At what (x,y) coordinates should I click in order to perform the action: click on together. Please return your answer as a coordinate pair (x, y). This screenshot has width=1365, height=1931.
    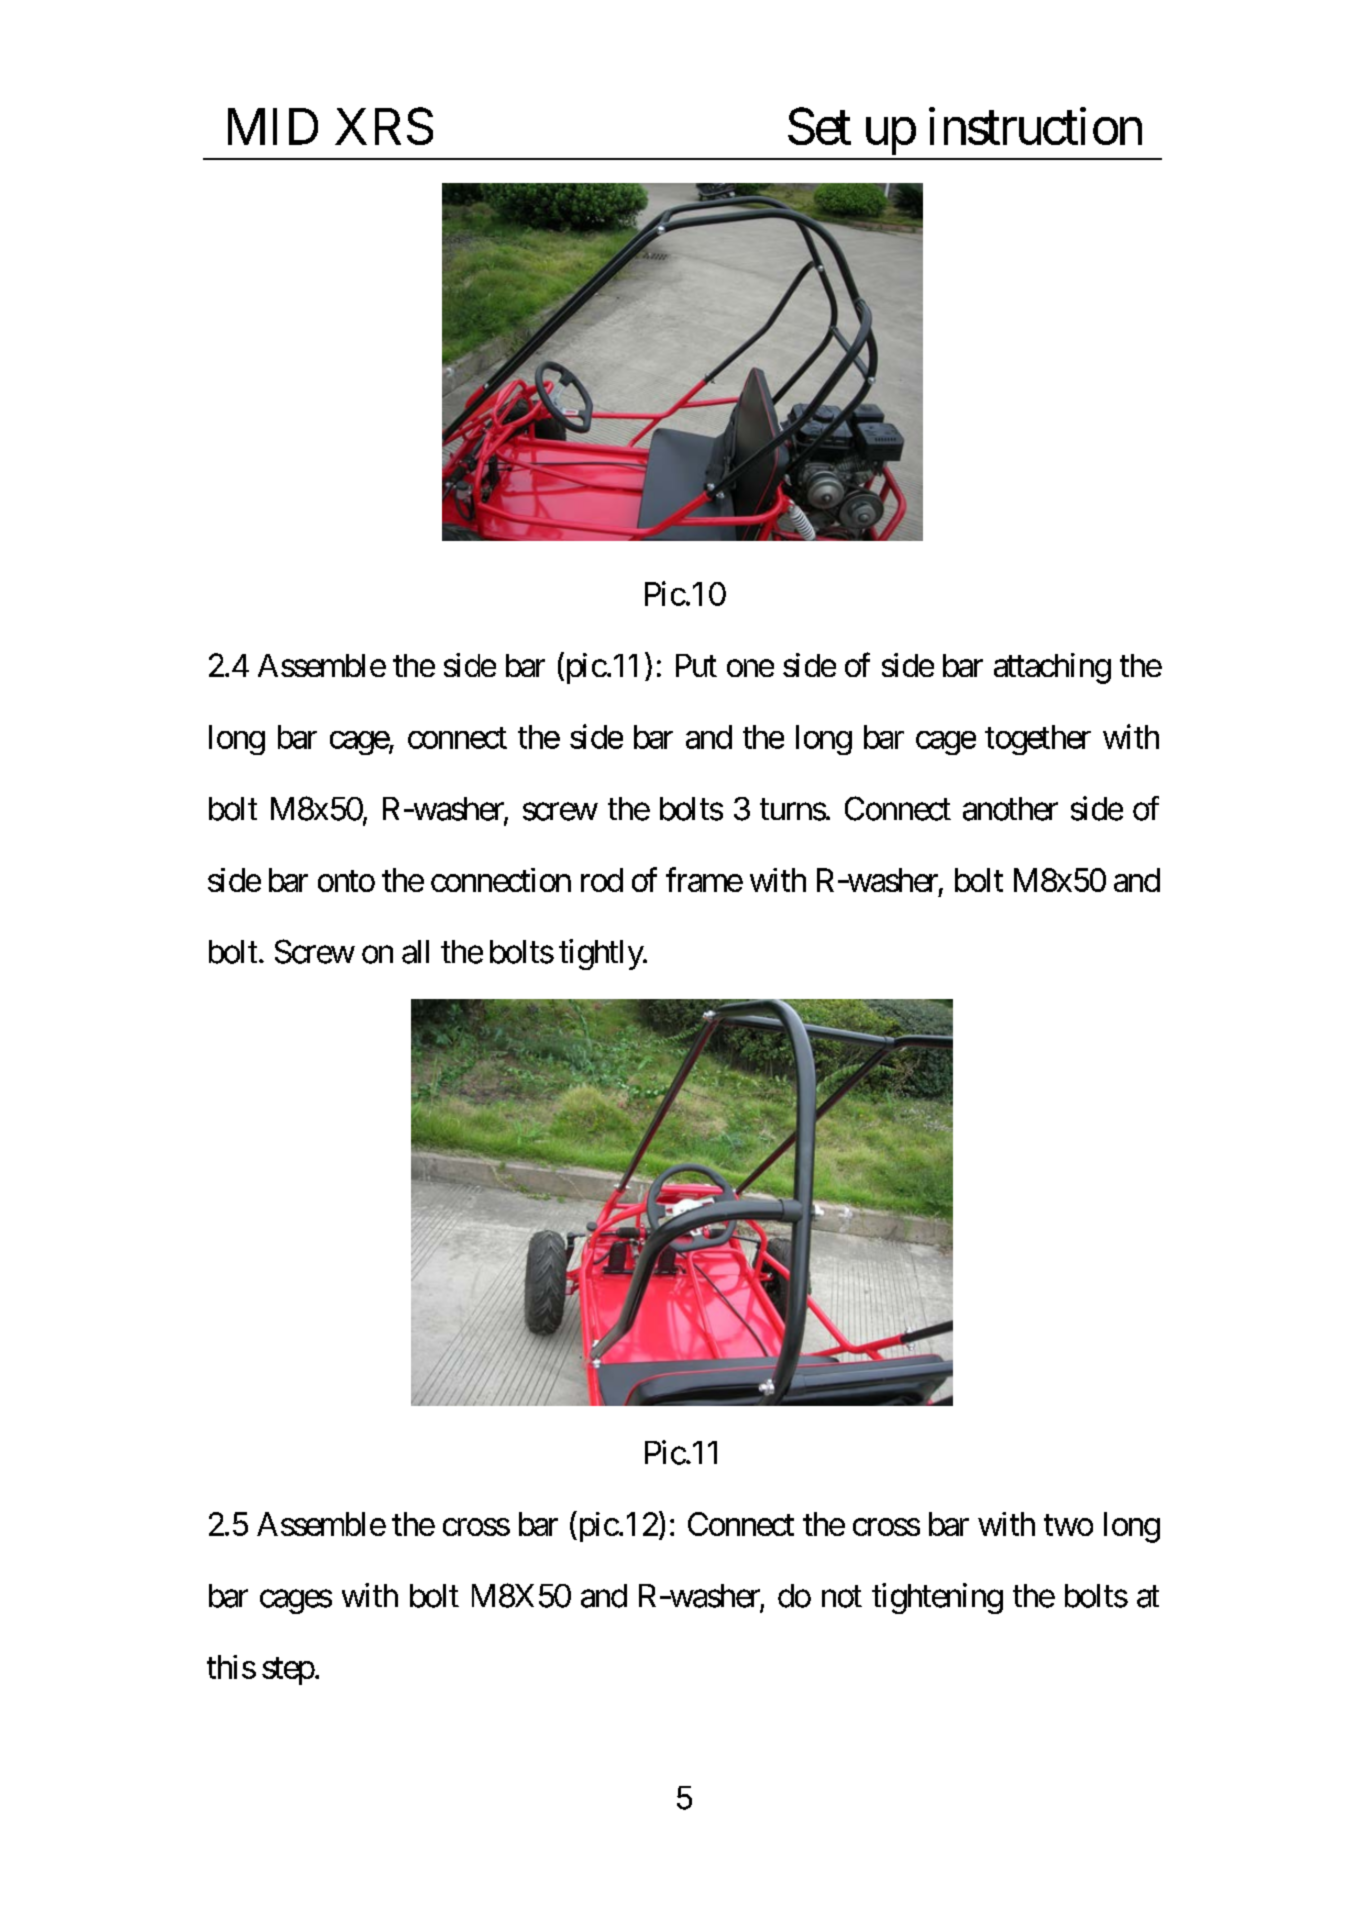
    Looking at the image, I should click on (1038, 740).
